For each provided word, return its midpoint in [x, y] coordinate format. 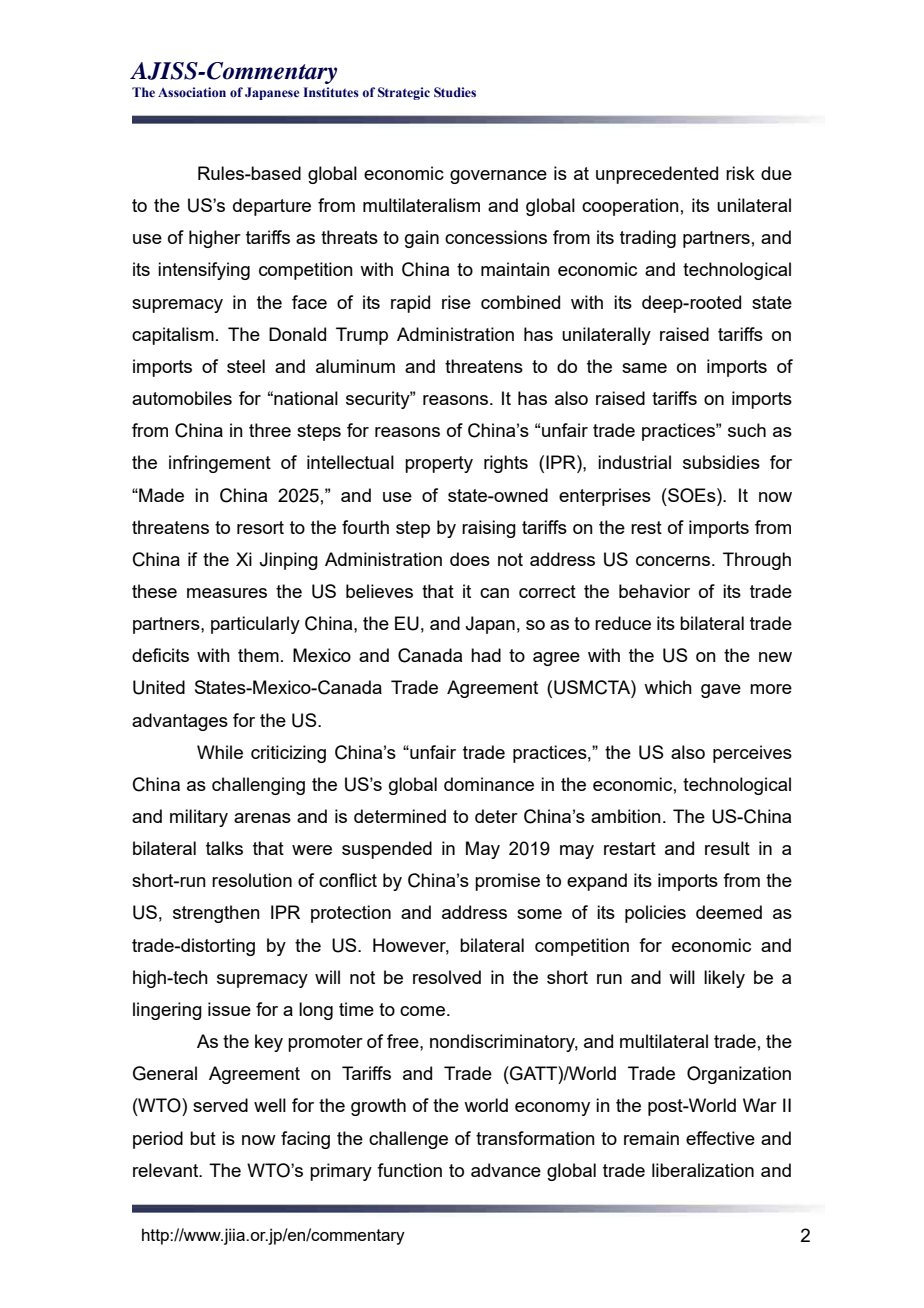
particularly [255, 625]
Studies [455, 92]
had [486, 655]
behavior [654, 591]
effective [720, 1138]
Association [192, 92]
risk [740, 173]
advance [506, 1170]
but [203, 1138]
